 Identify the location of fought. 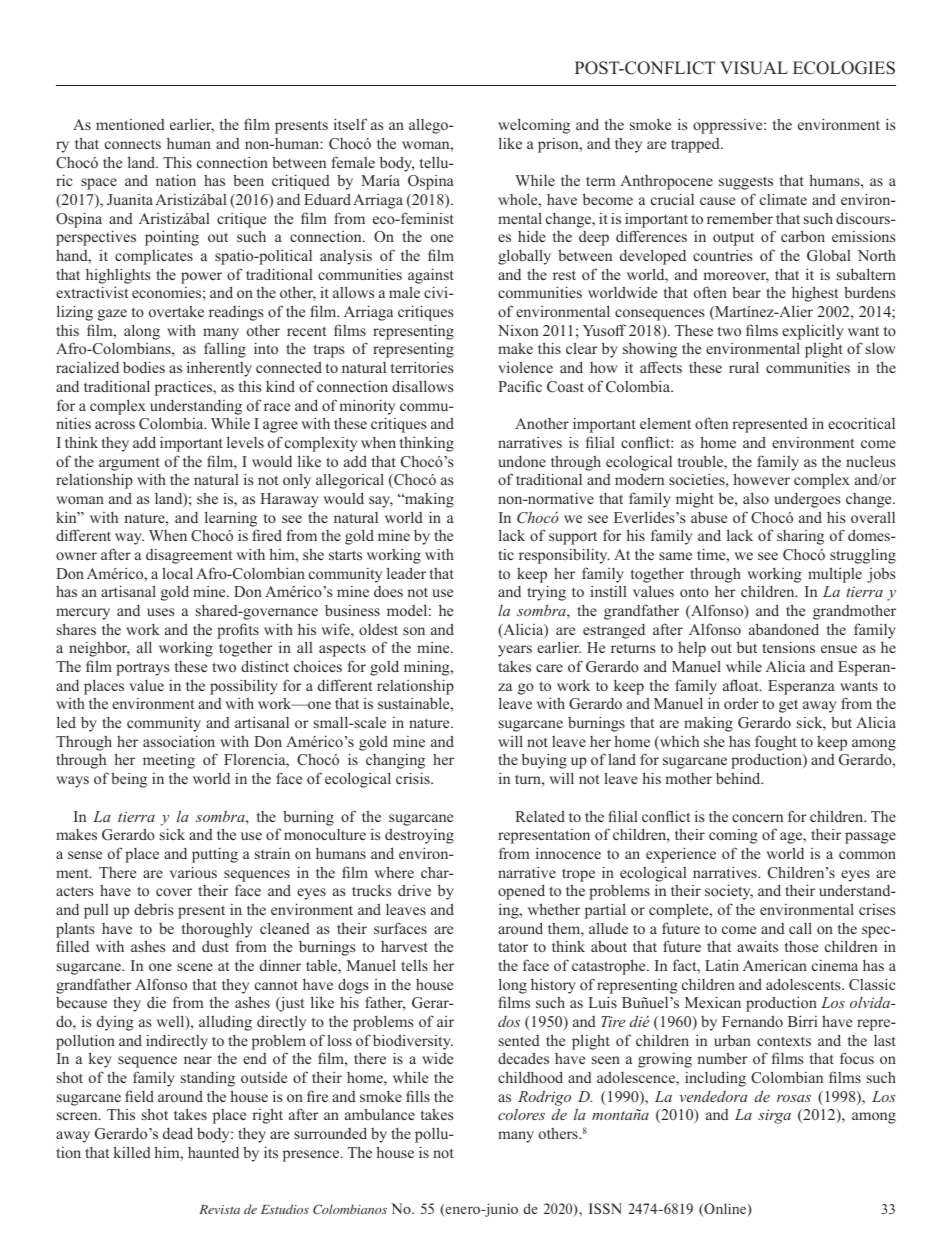
(776, 743).
